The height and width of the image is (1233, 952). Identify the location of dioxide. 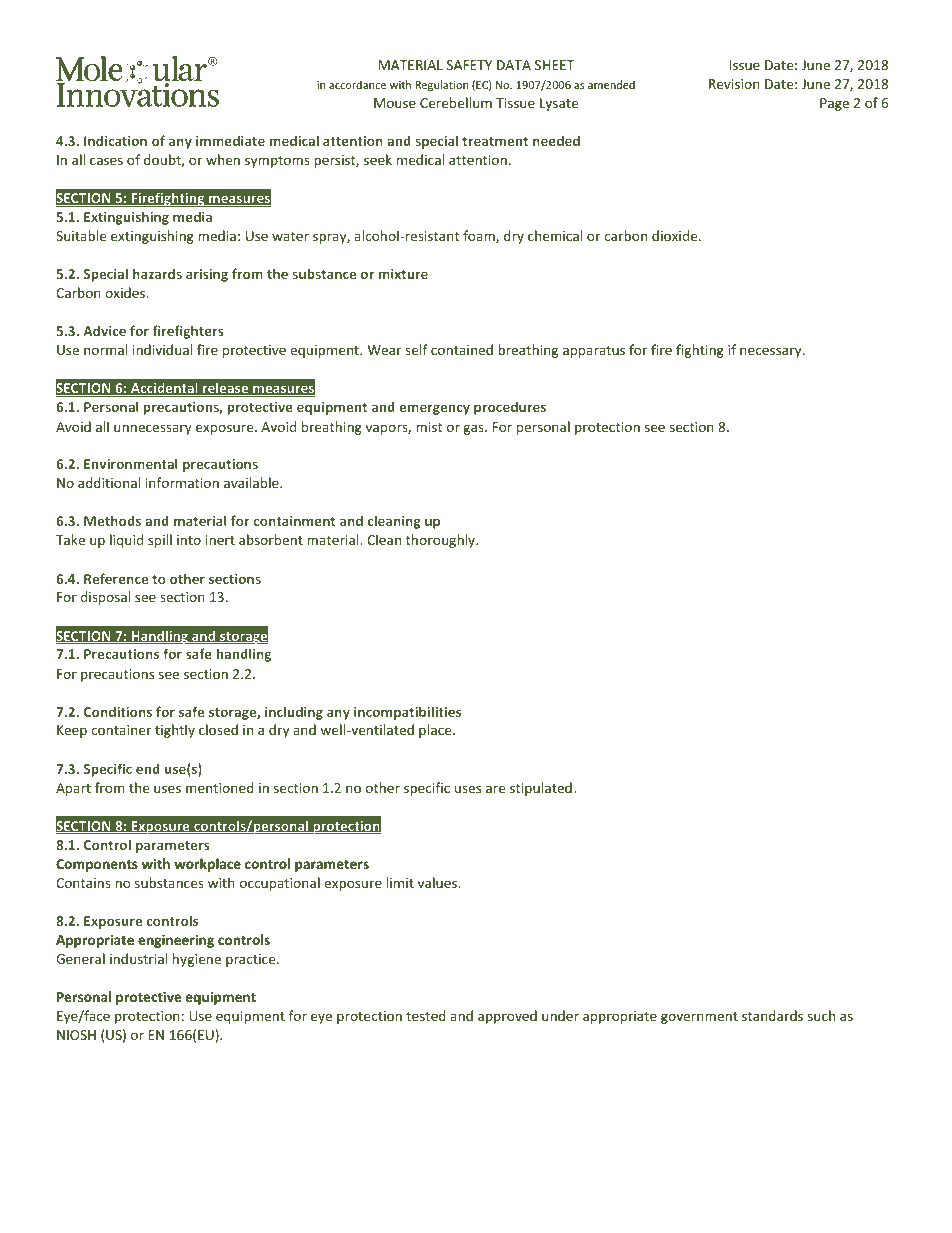
(676, 235).
